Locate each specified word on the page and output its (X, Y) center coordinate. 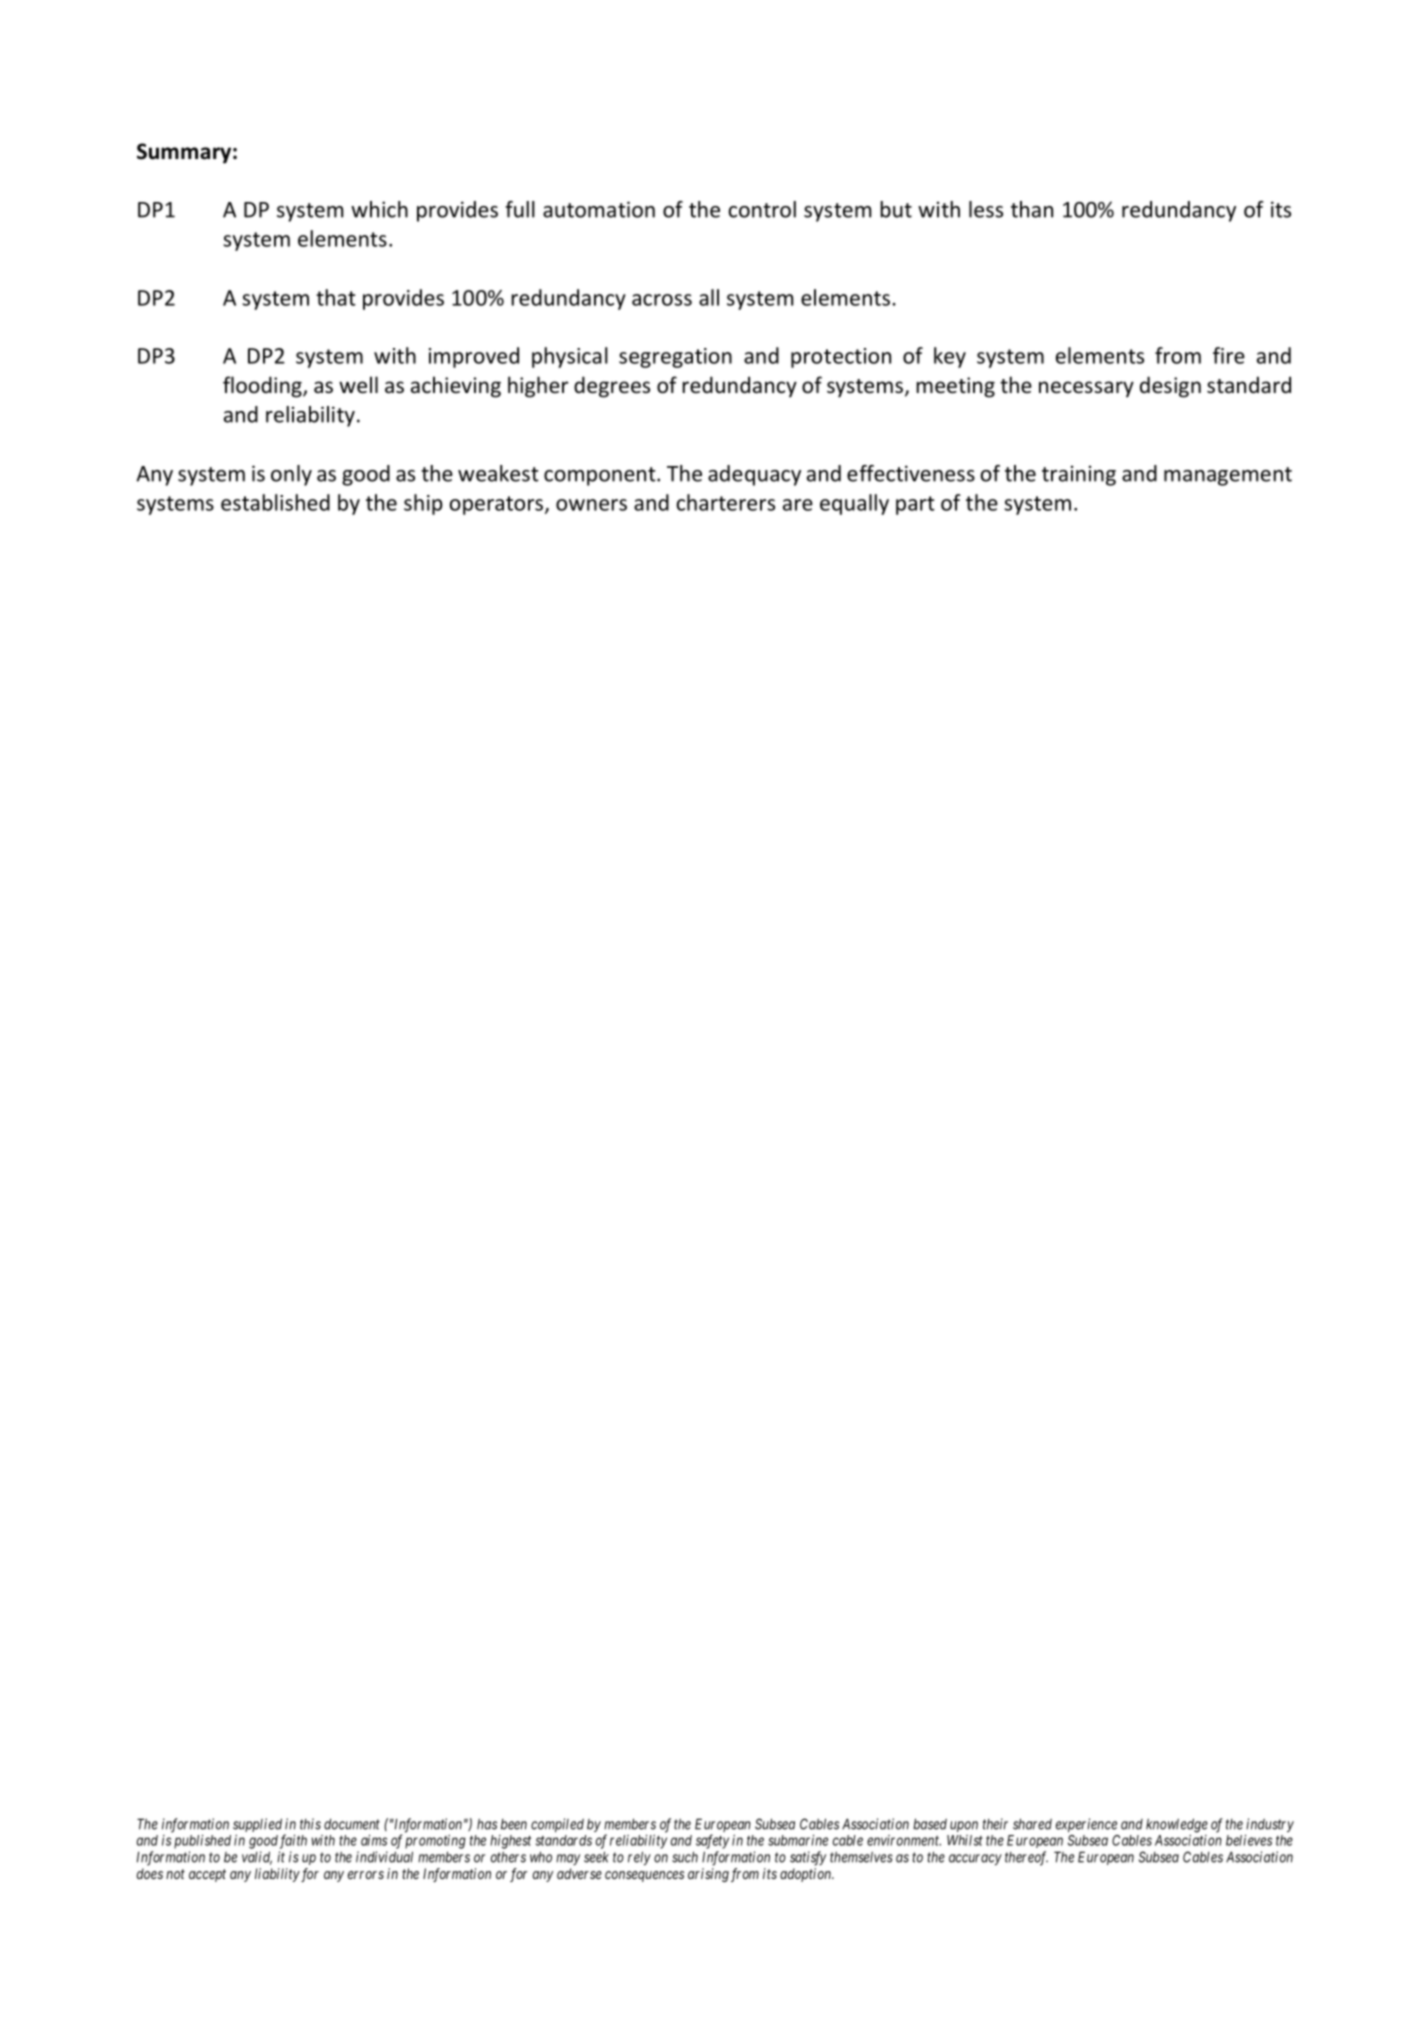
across (662, 300)
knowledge (1177, 1825)
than (1032, 209)
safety (712, 1841)
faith (293, 1841)
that (336, 297)
